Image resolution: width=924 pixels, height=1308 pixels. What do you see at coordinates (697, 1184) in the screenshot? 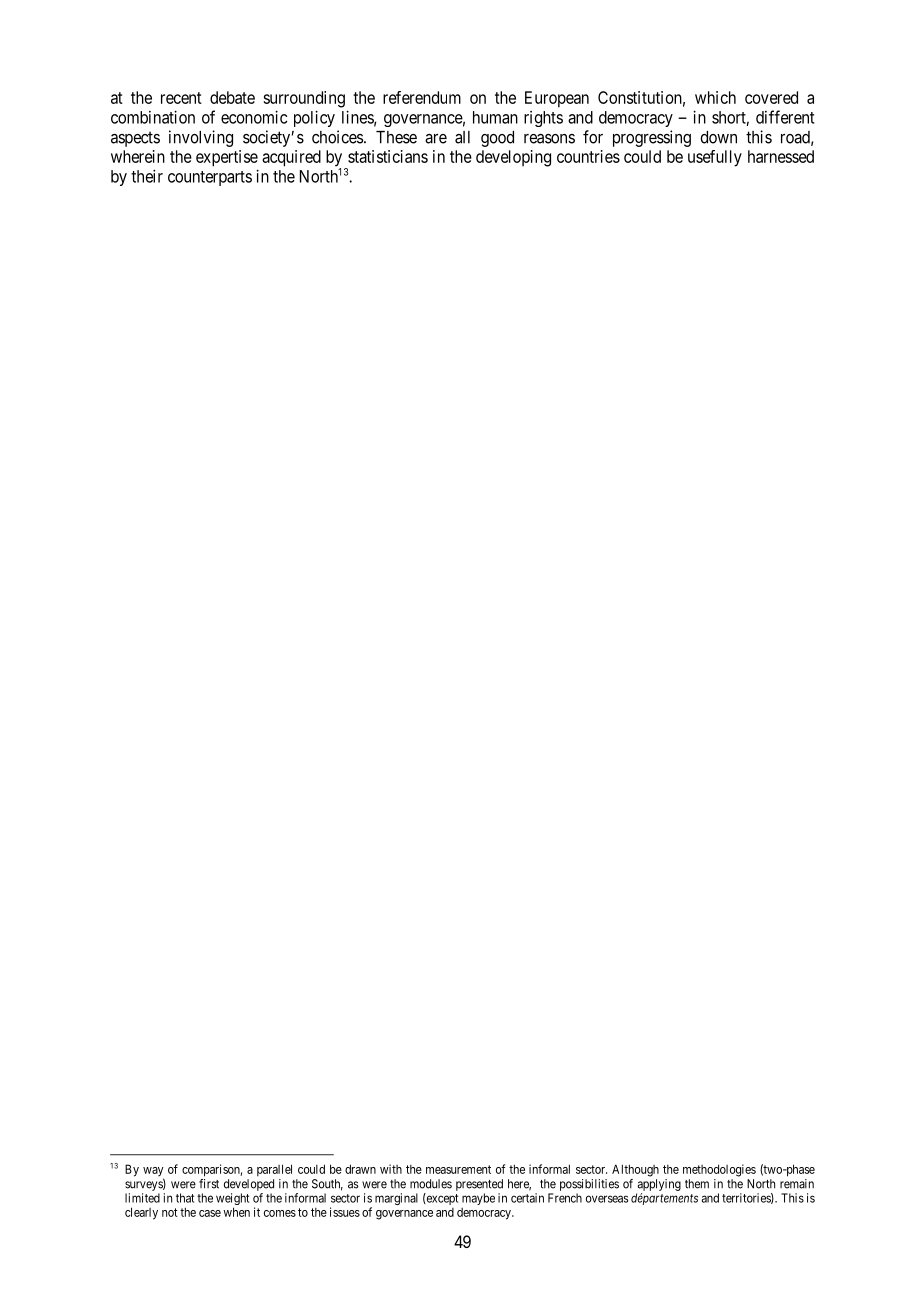
I see `them` at bounding box center [697, 1184].
